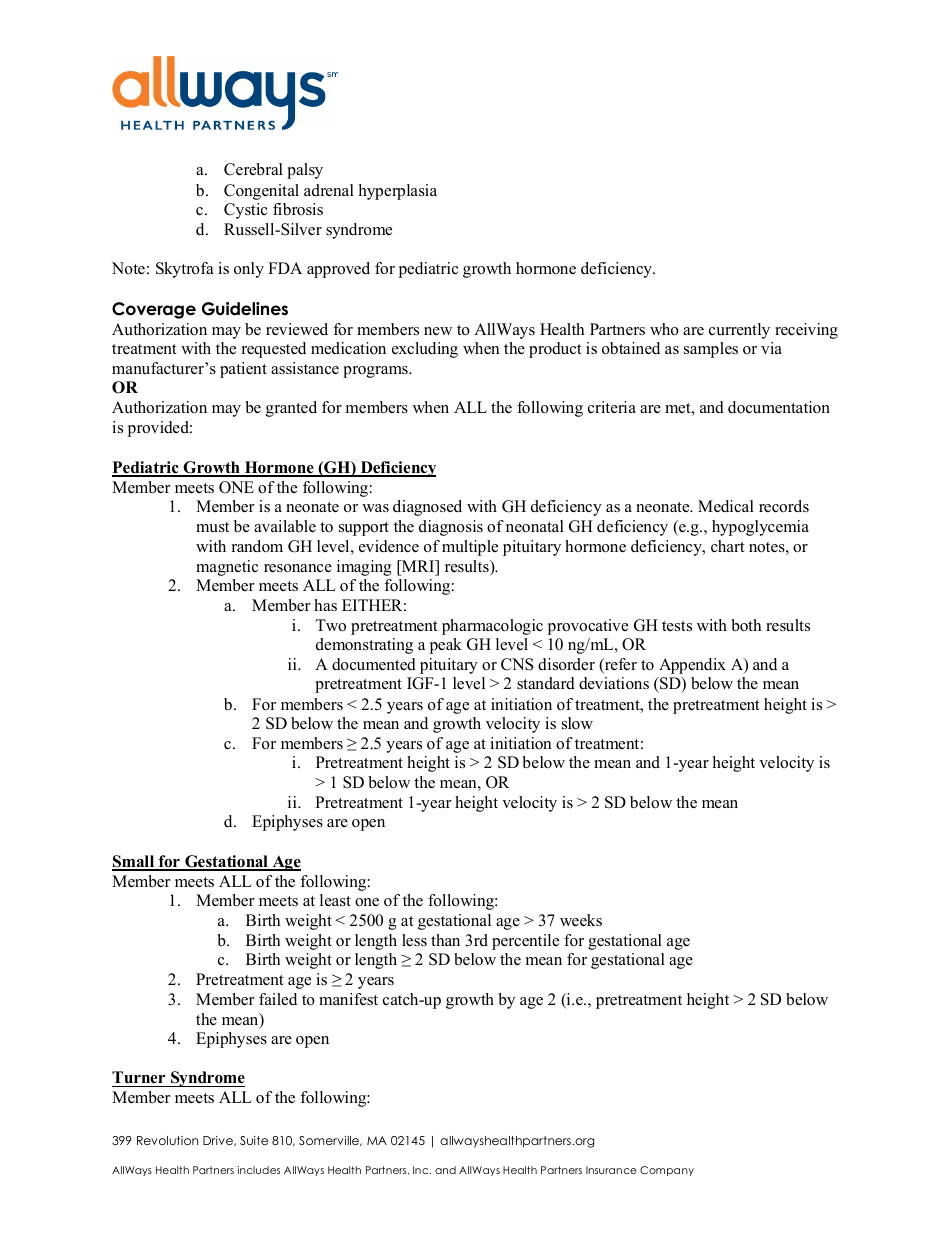 The width and height of the document is (952, 1233). What do you see at coordinates (219, 1141) in the document?
I see `Drive` at bounding box center [219, 1141].
